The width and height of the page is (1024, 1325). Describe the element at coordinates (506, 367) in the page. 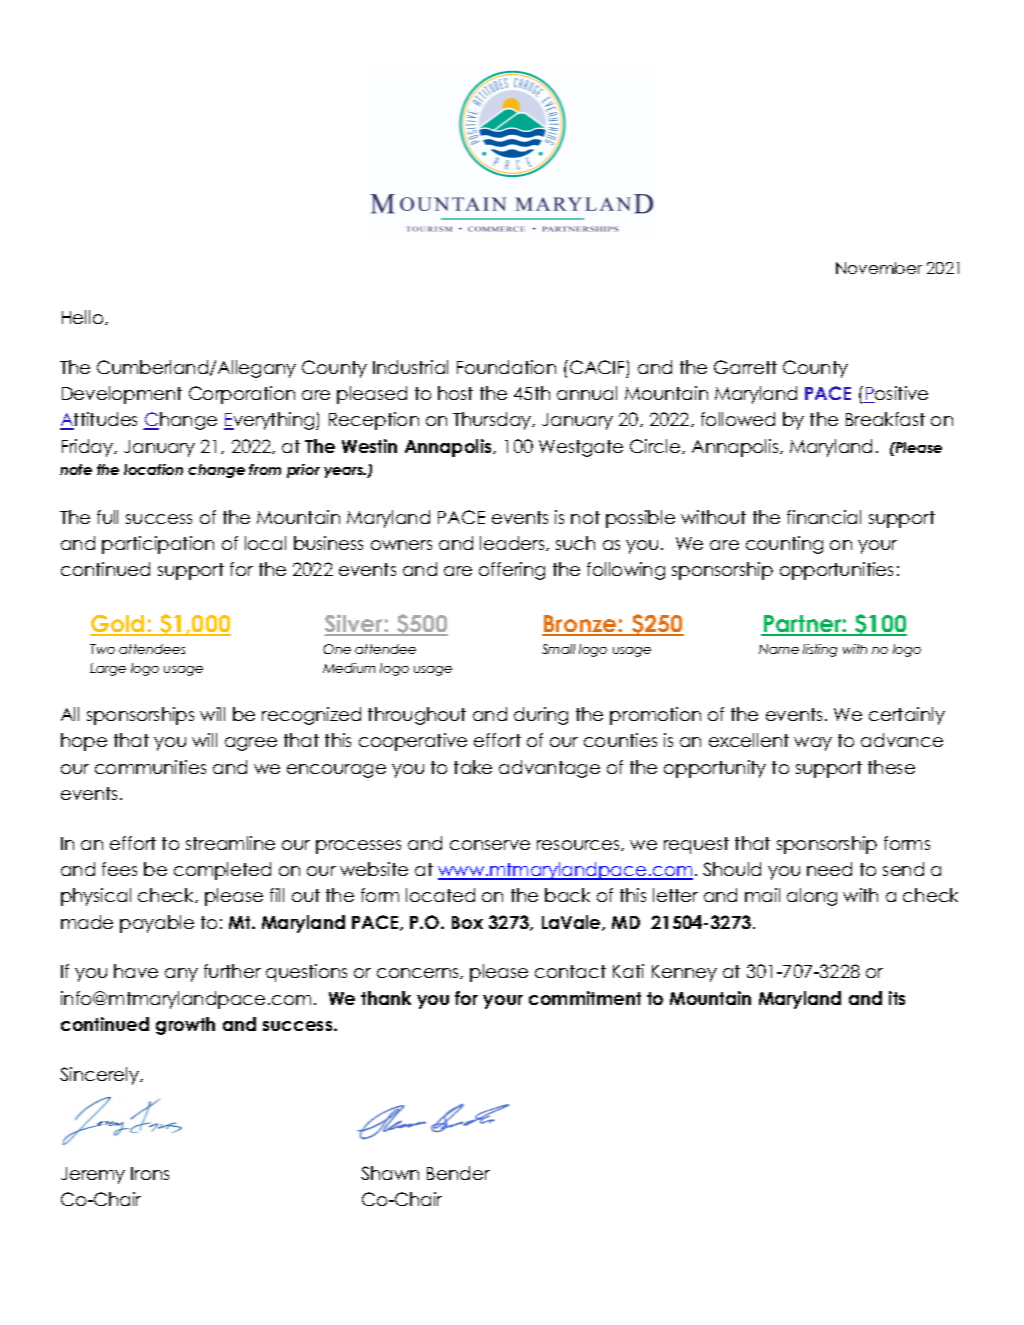

I see `Foundation` at that location.
